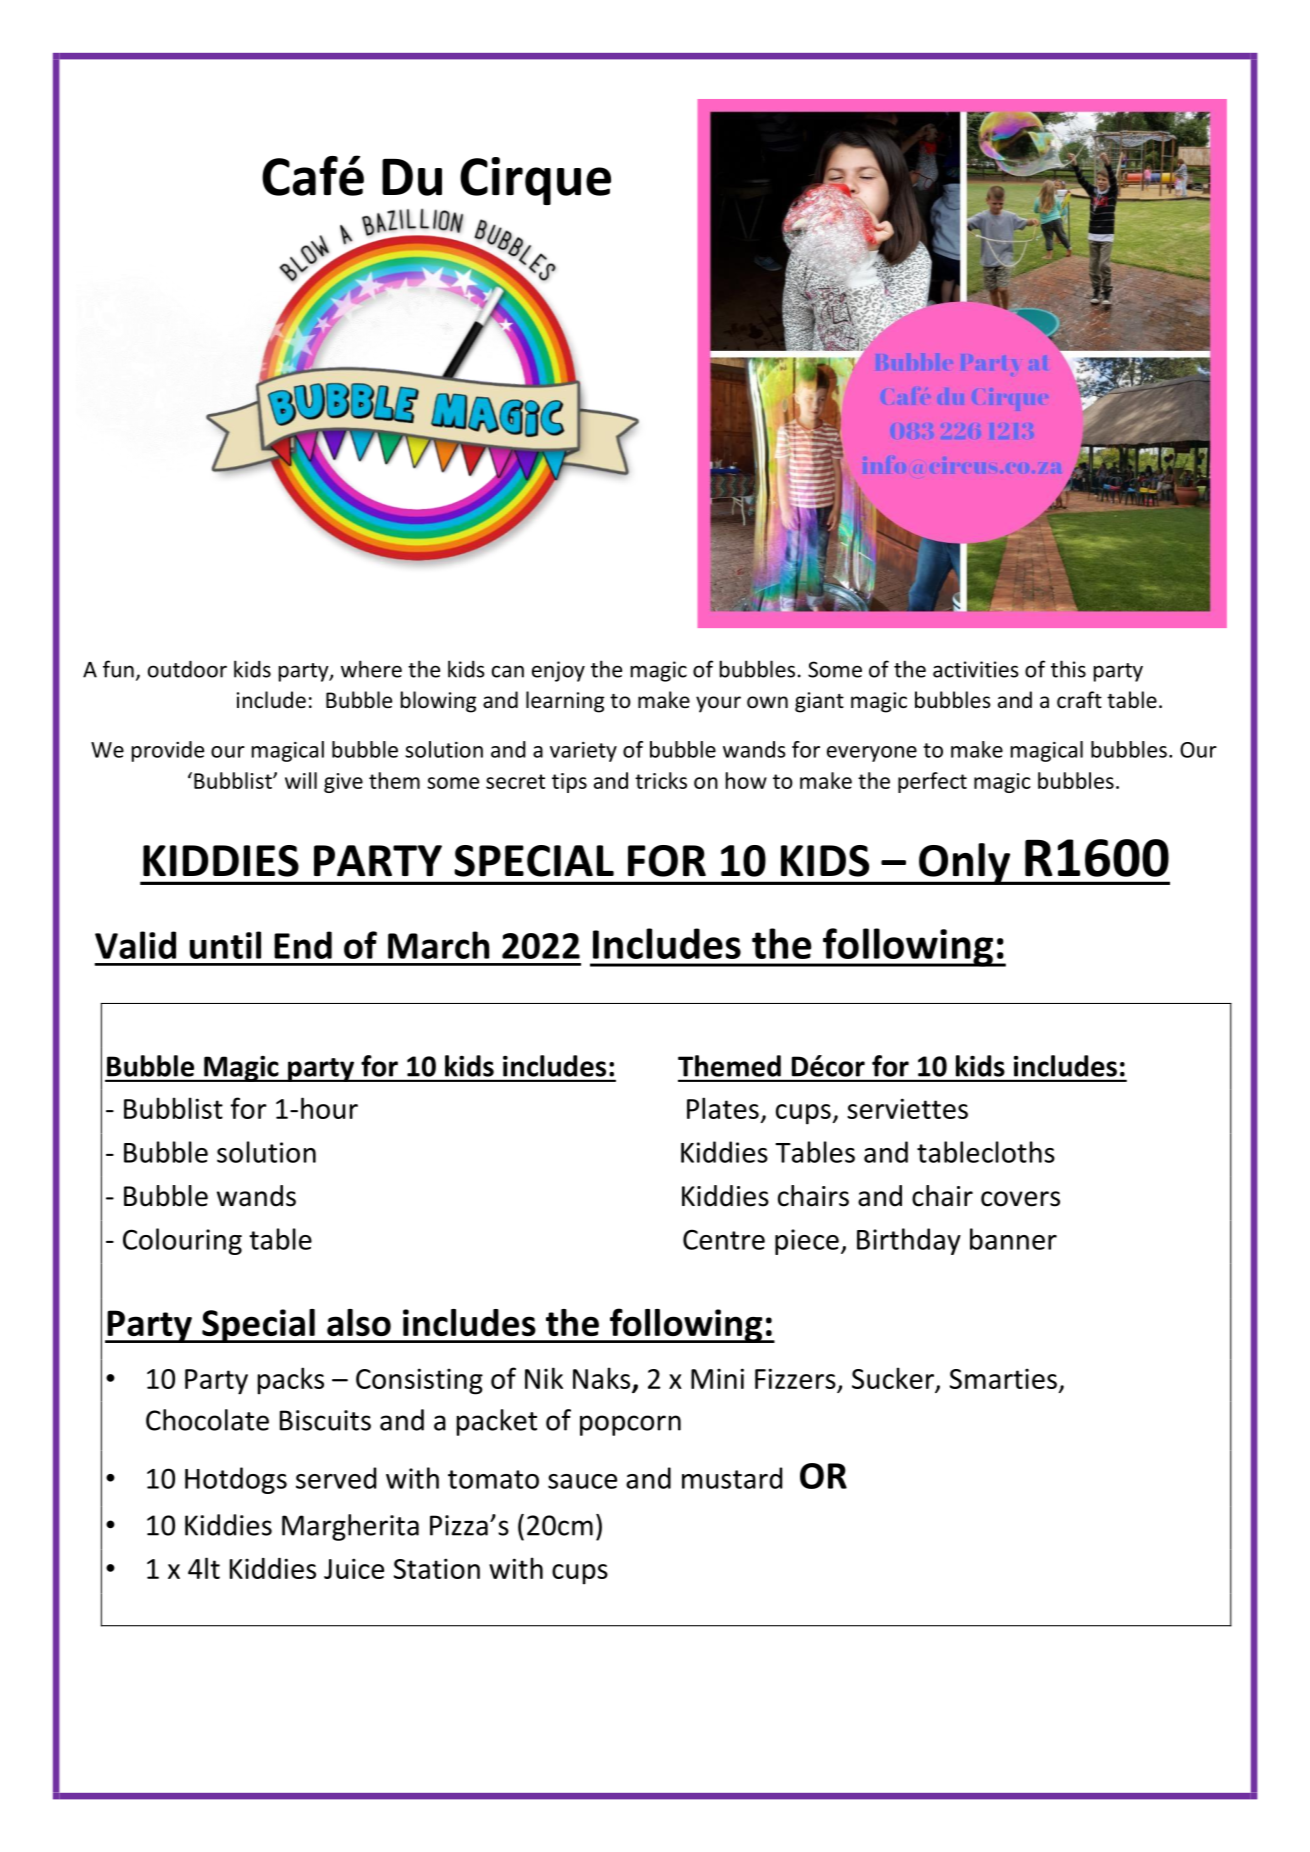  I want to click on until, so click(225, 945).
